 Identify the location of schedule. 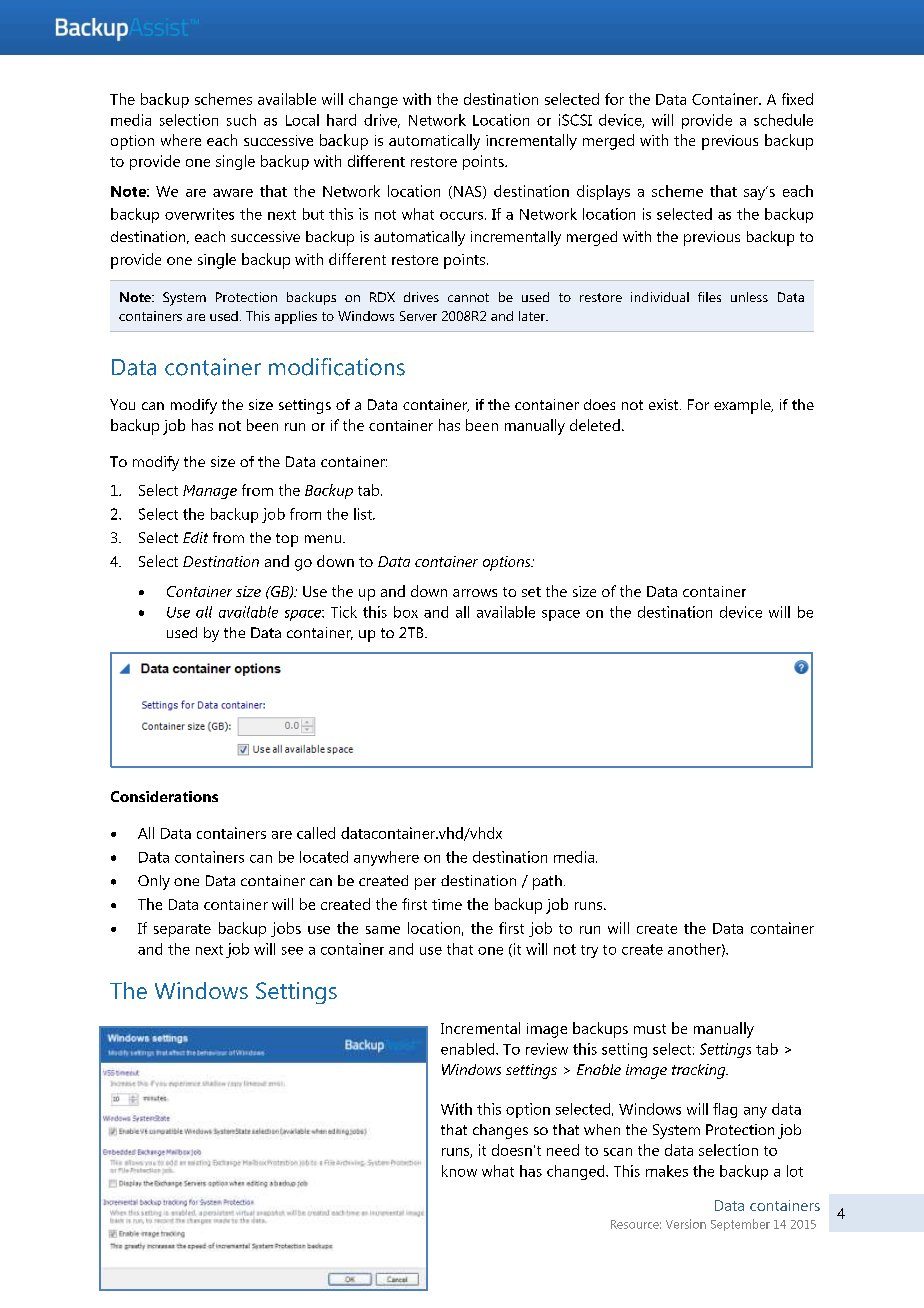
(783, 120).
